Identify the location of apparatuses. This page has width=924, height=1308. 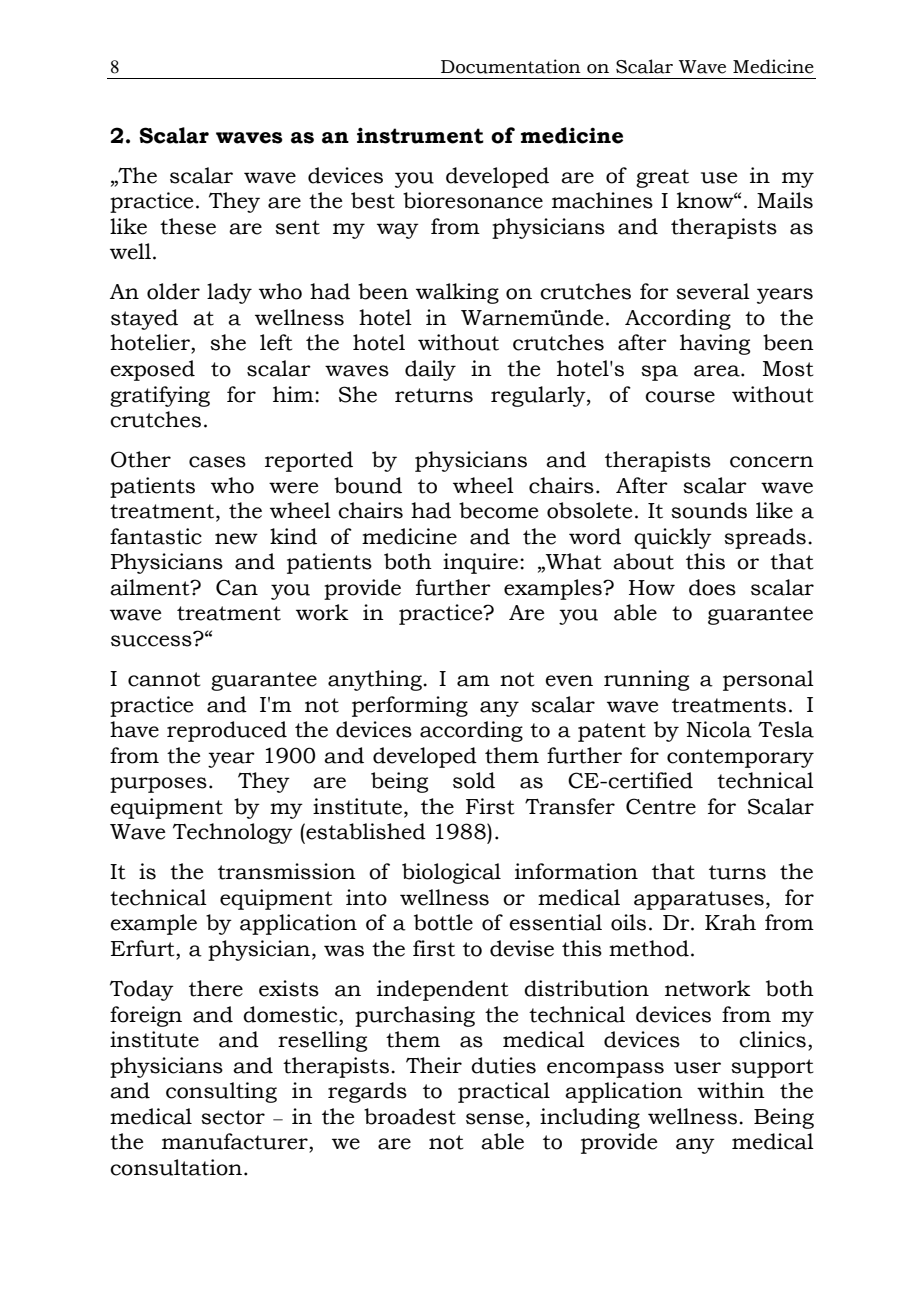
(699, 900).
